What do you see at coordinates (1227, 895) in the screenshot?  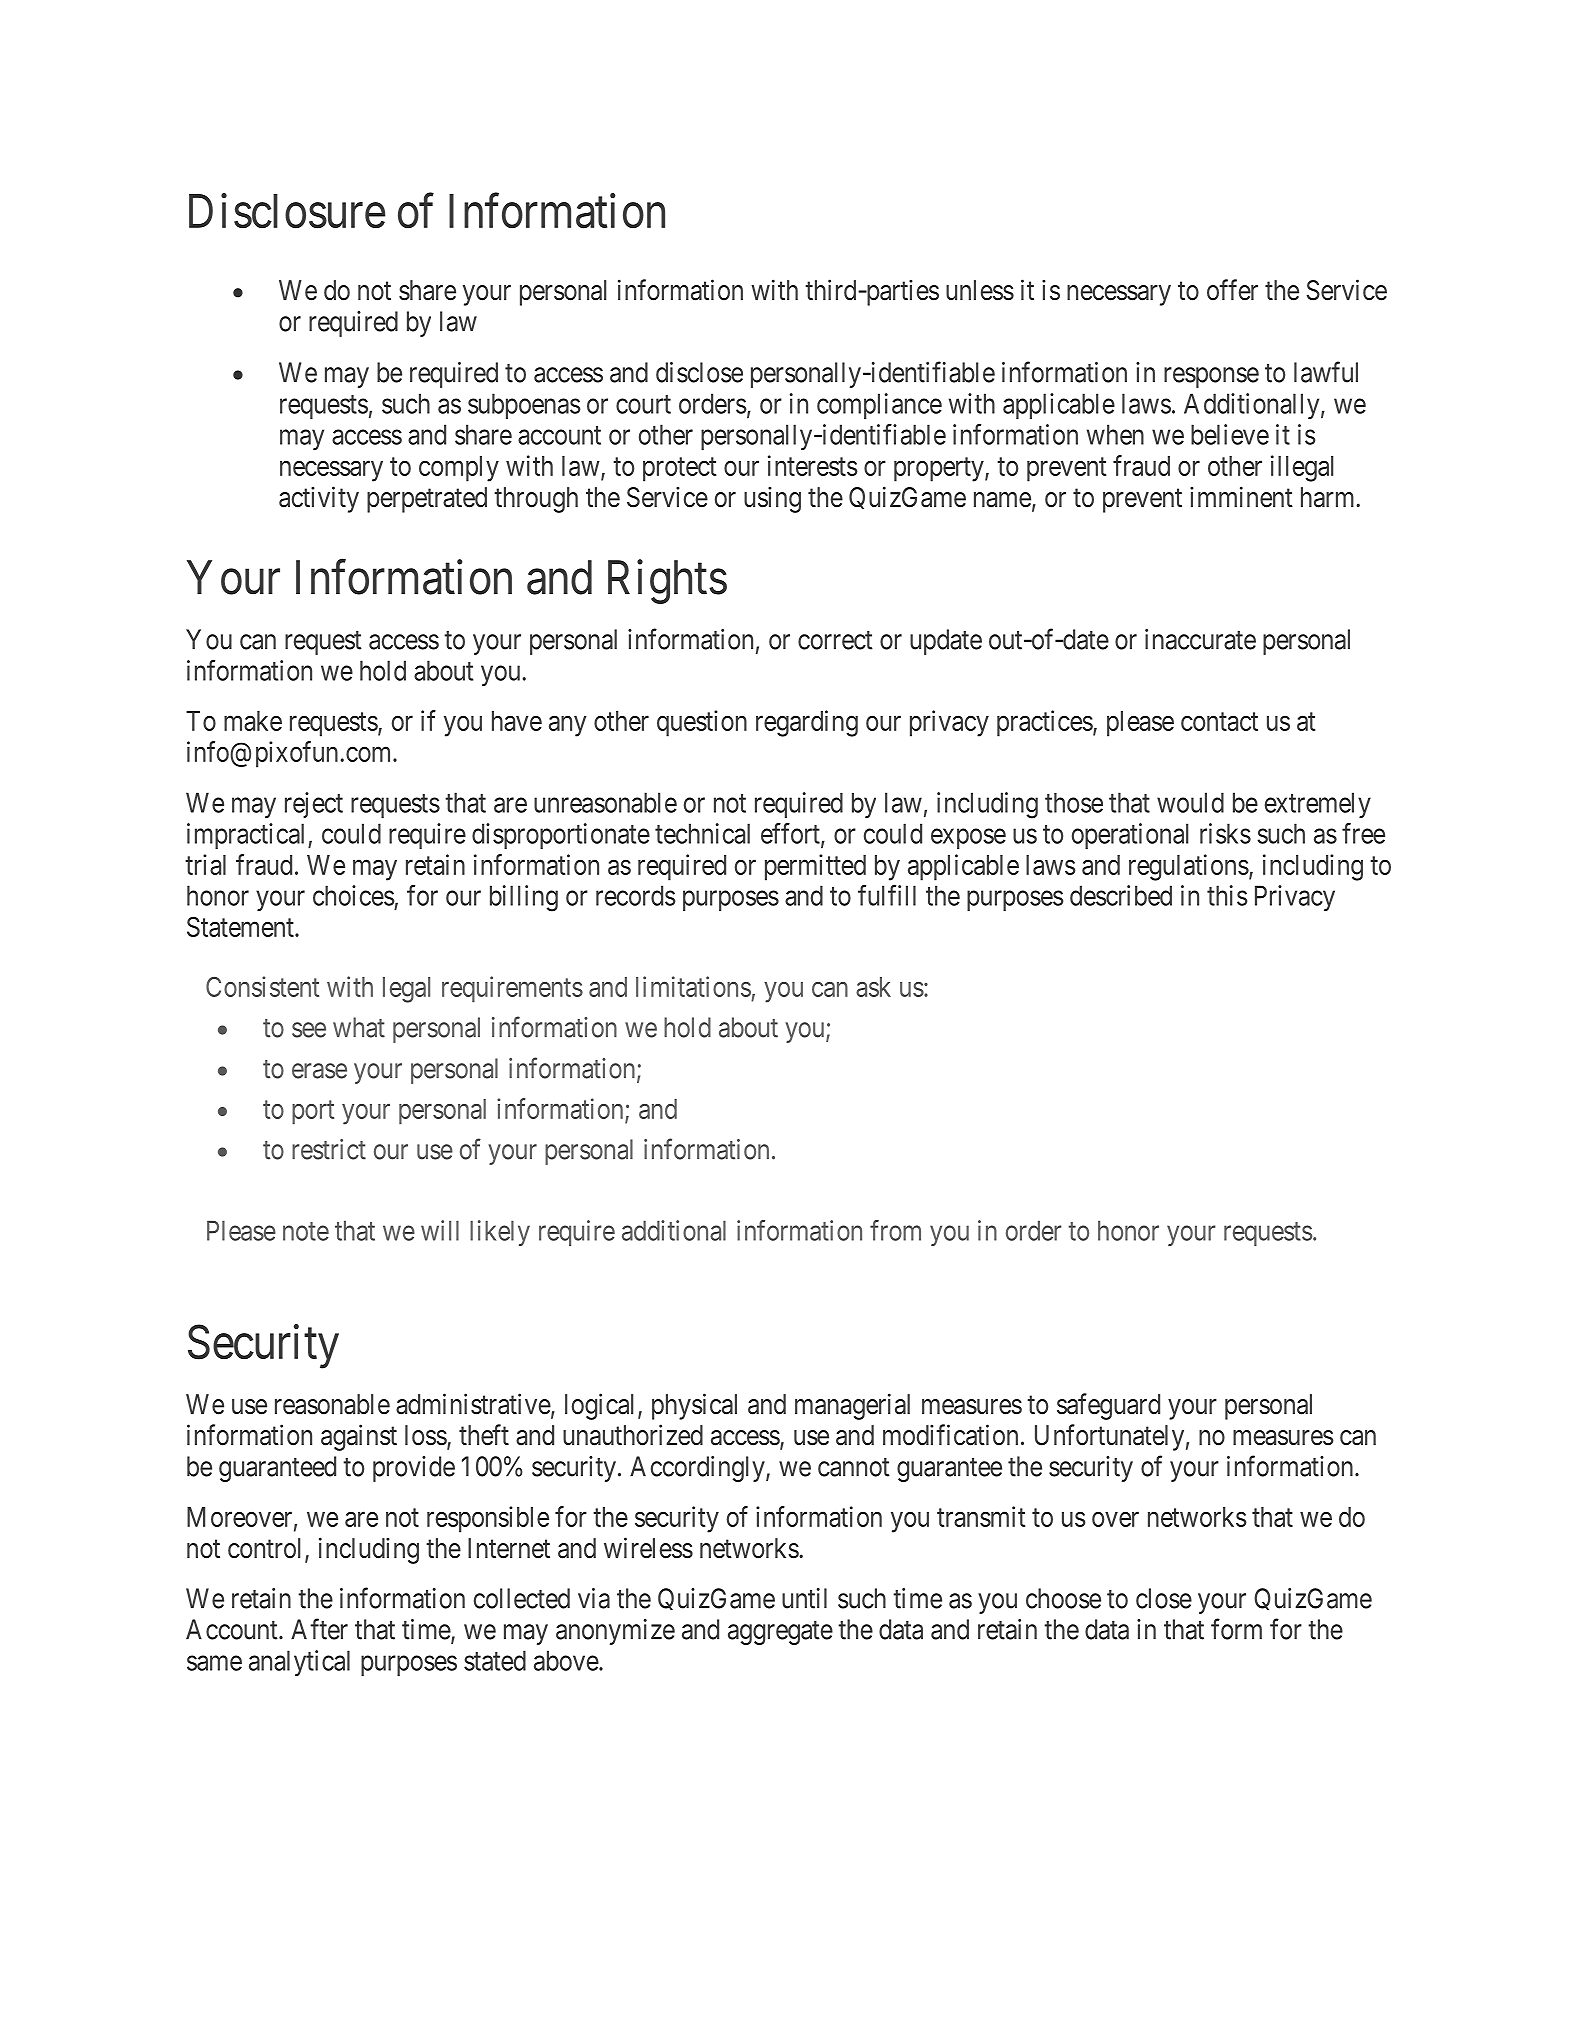 I see `this` at bounding box center [1227, 895].
